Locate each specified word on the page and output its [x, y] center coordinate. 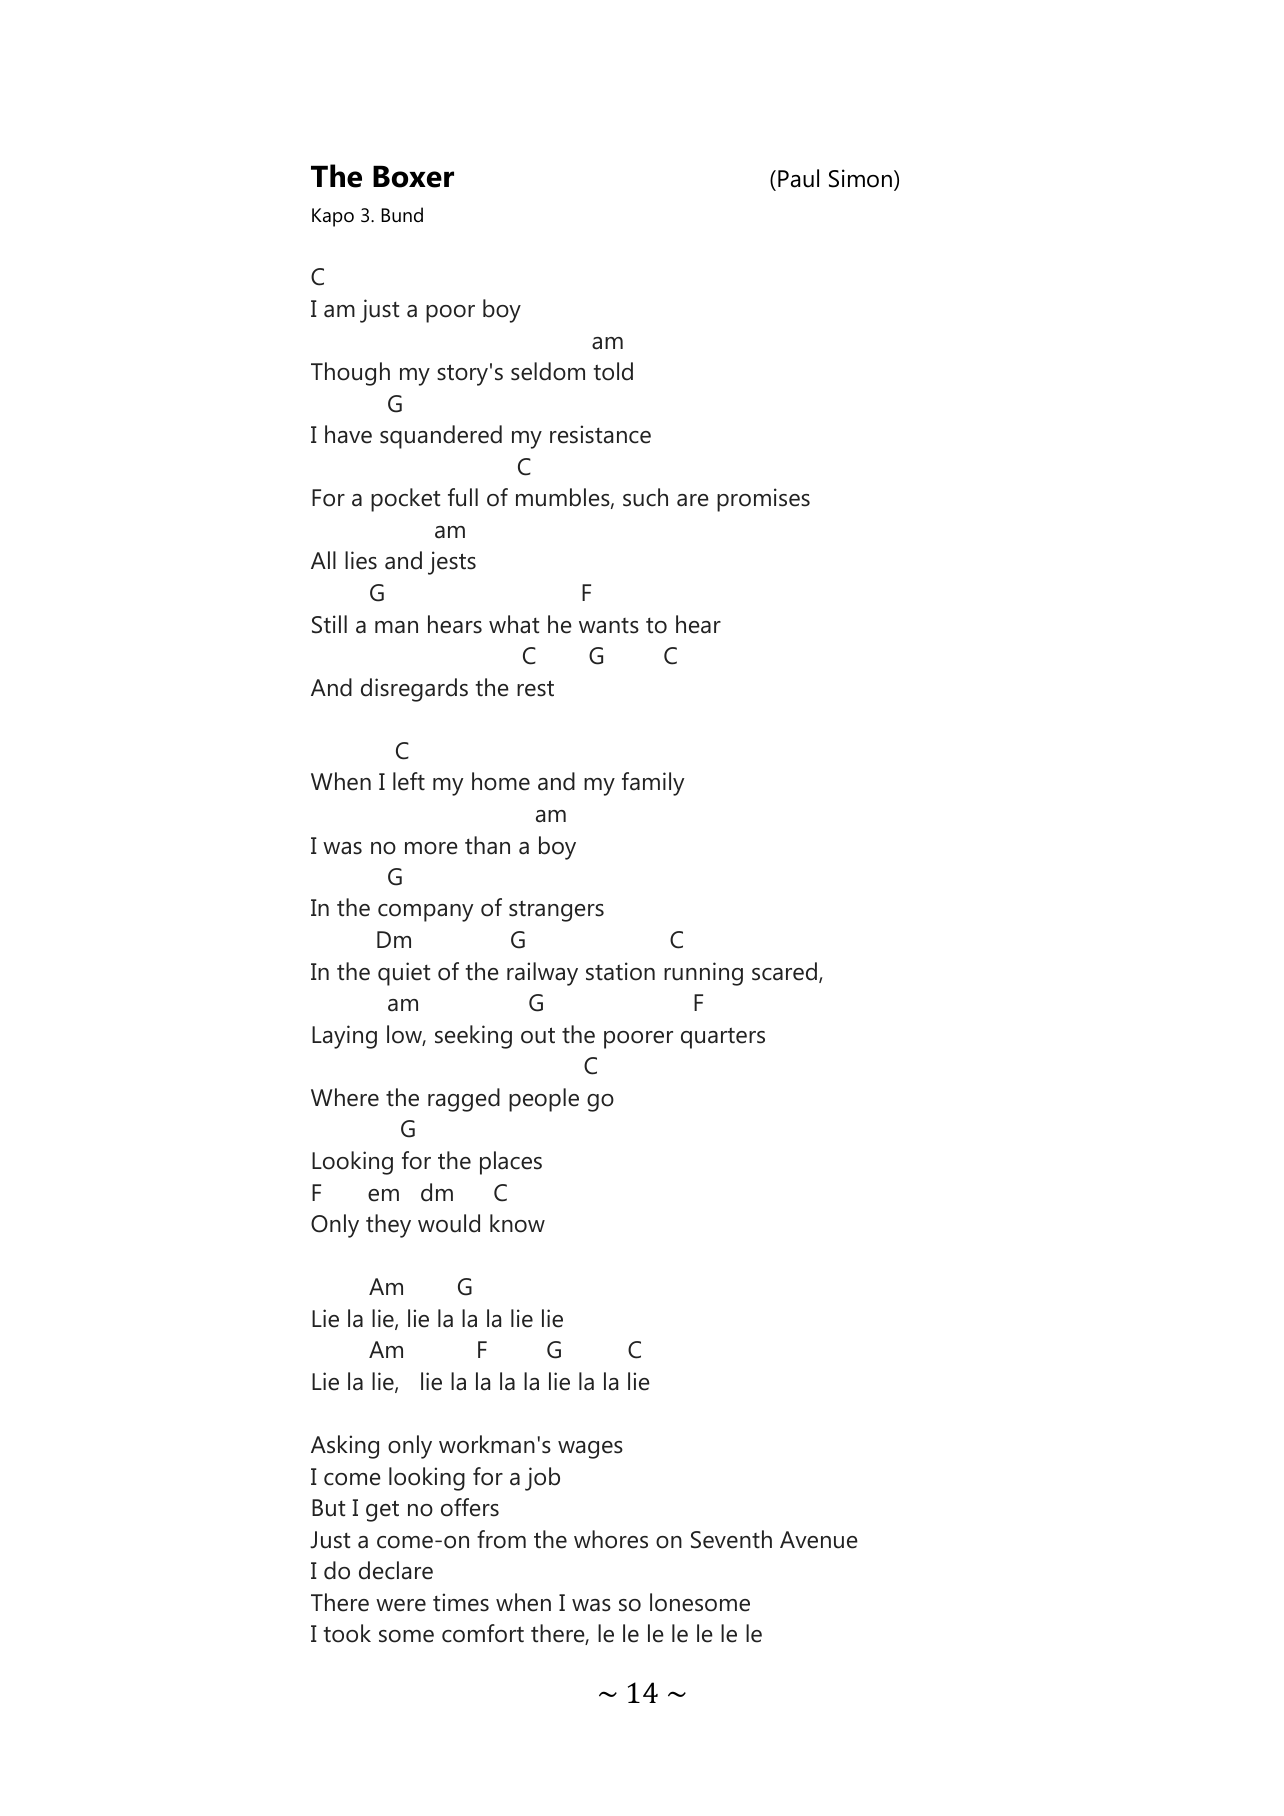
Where [345, 1097]
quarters [723, 1038]
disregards [414, 690]
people [544, 1100]
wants [609, 626]
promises [763, 500]
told [613, 371]
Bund [402, 214]
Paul [798, 178]
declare [396, 1570]
